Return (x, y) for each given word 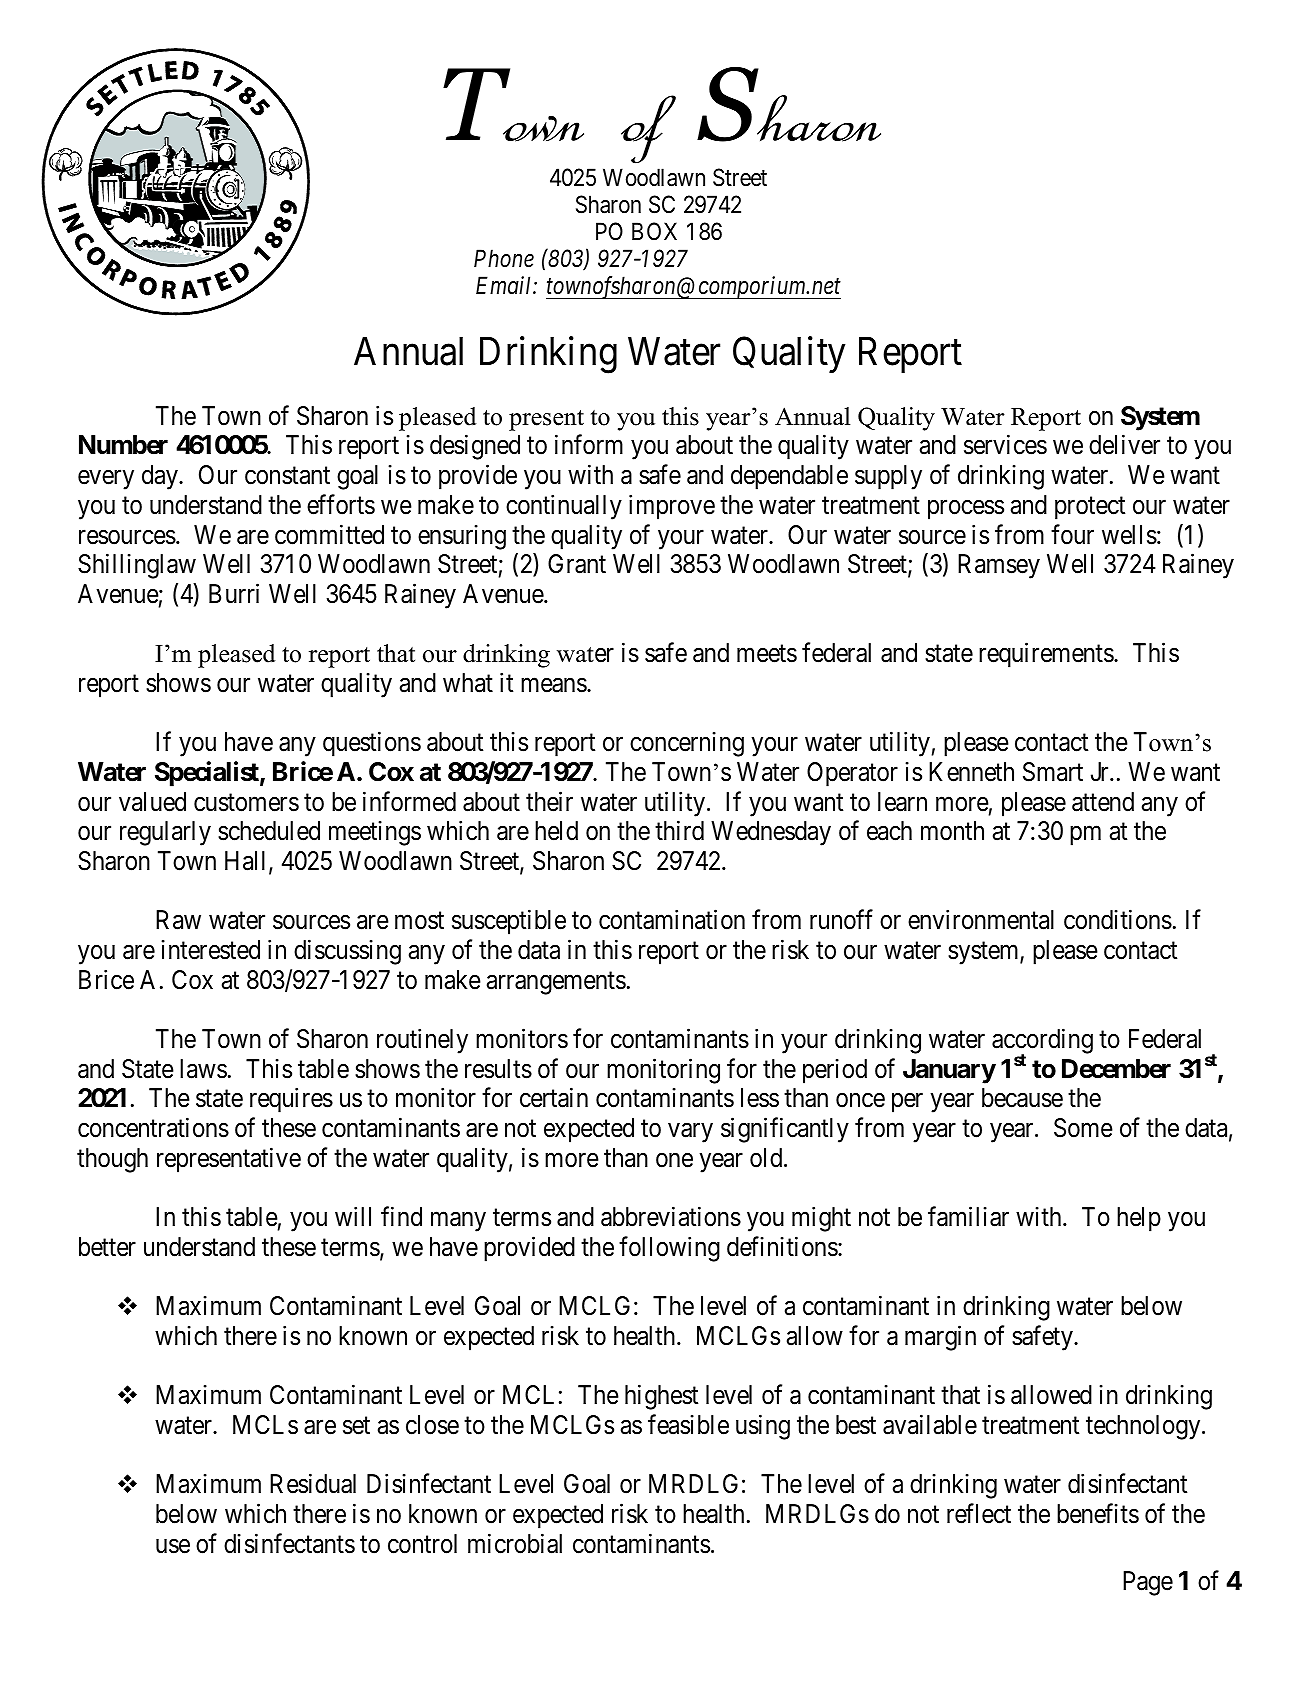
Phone (504, 258)
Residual (313, 1484)
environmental (981, 920)
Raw (178, 920)
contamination (672, 920)
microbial (515, 1543)
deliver (1124, 445)
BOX (654, 231)
